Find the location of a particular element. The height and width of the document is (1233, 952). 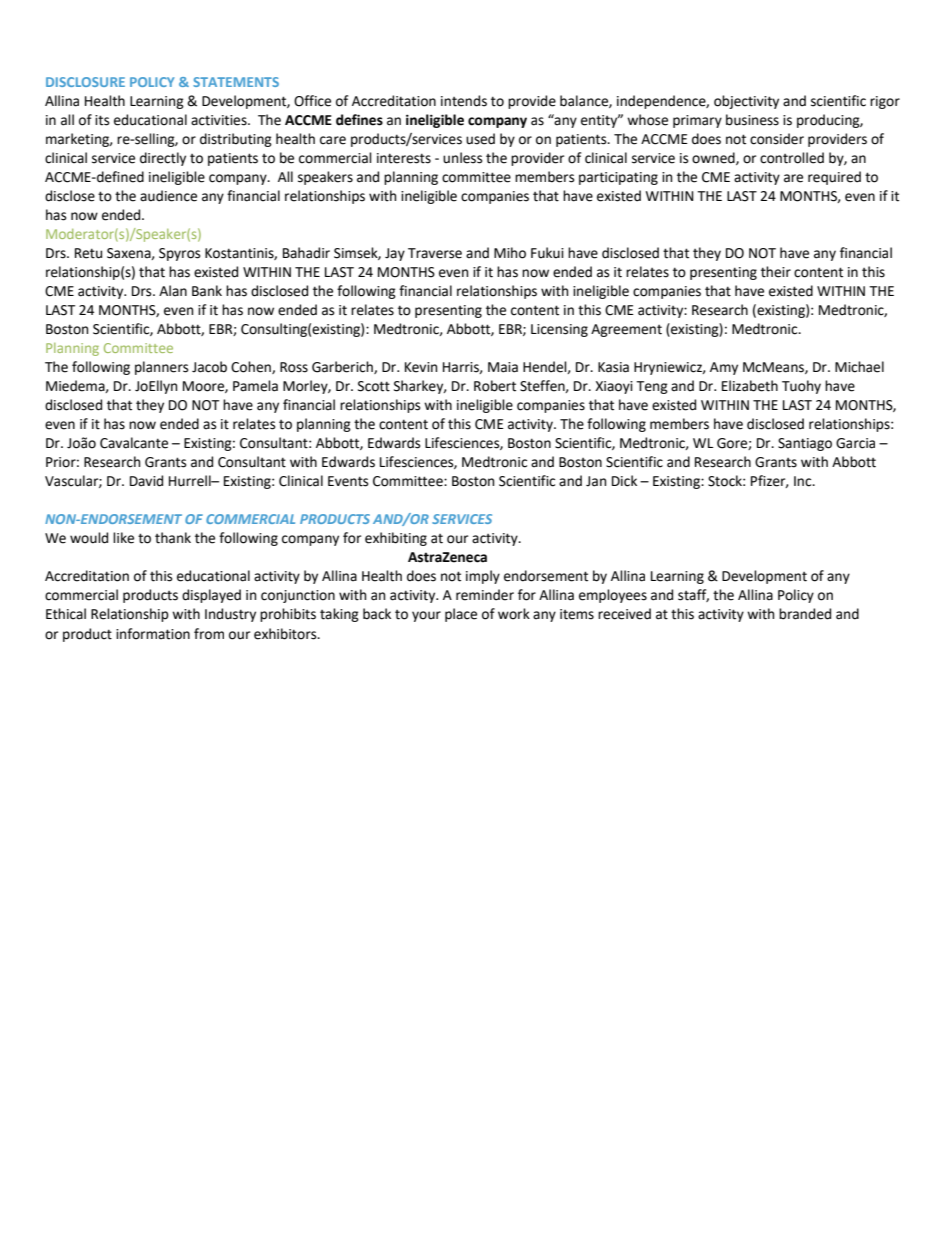

branded is located at coordinates (805, 614).
